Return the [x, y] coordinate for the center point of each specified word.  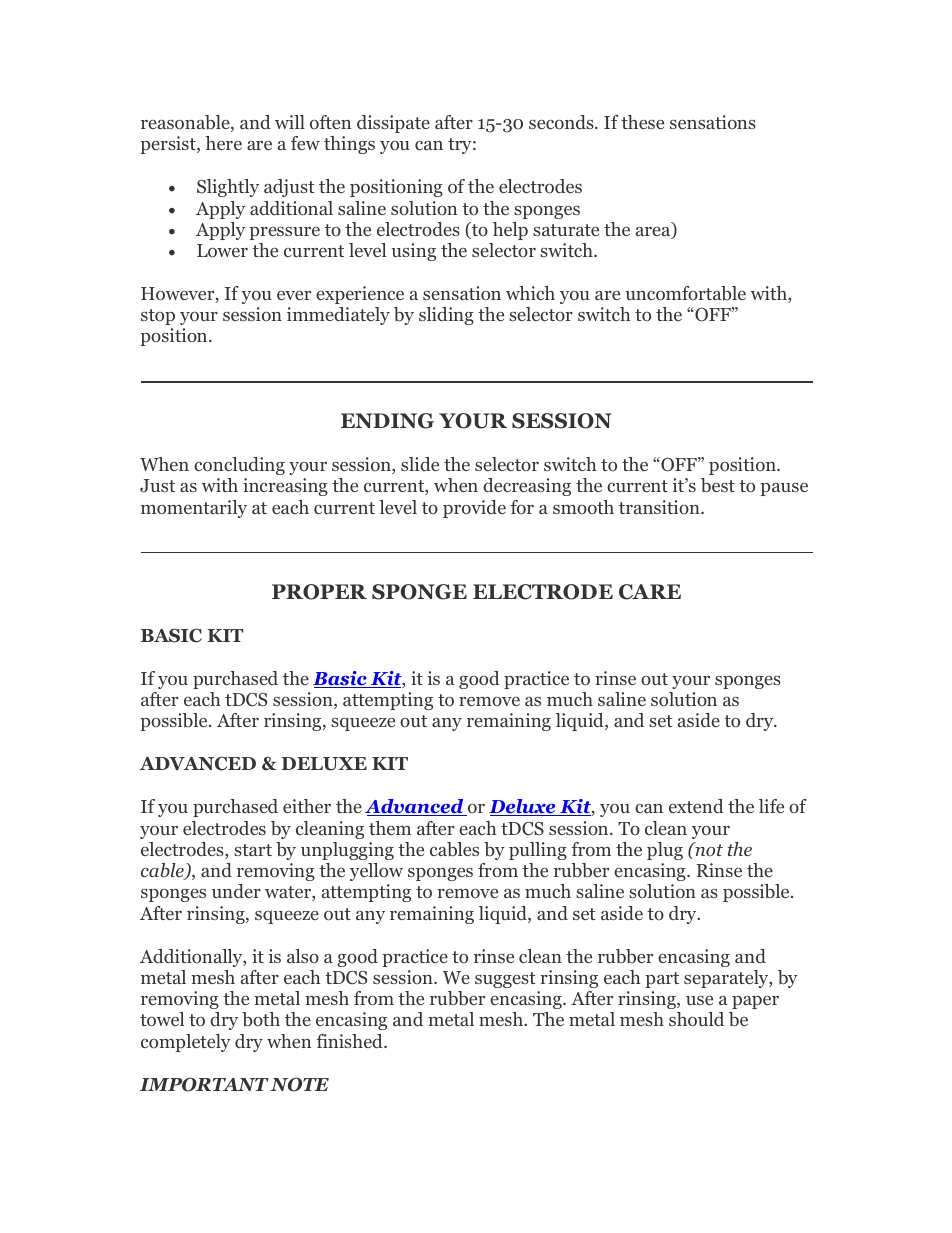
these [642, 122]
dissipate [393, 124]
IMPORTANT [204, 1084]
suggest [505, 980]
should [696, 1019]
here [223, 143]
